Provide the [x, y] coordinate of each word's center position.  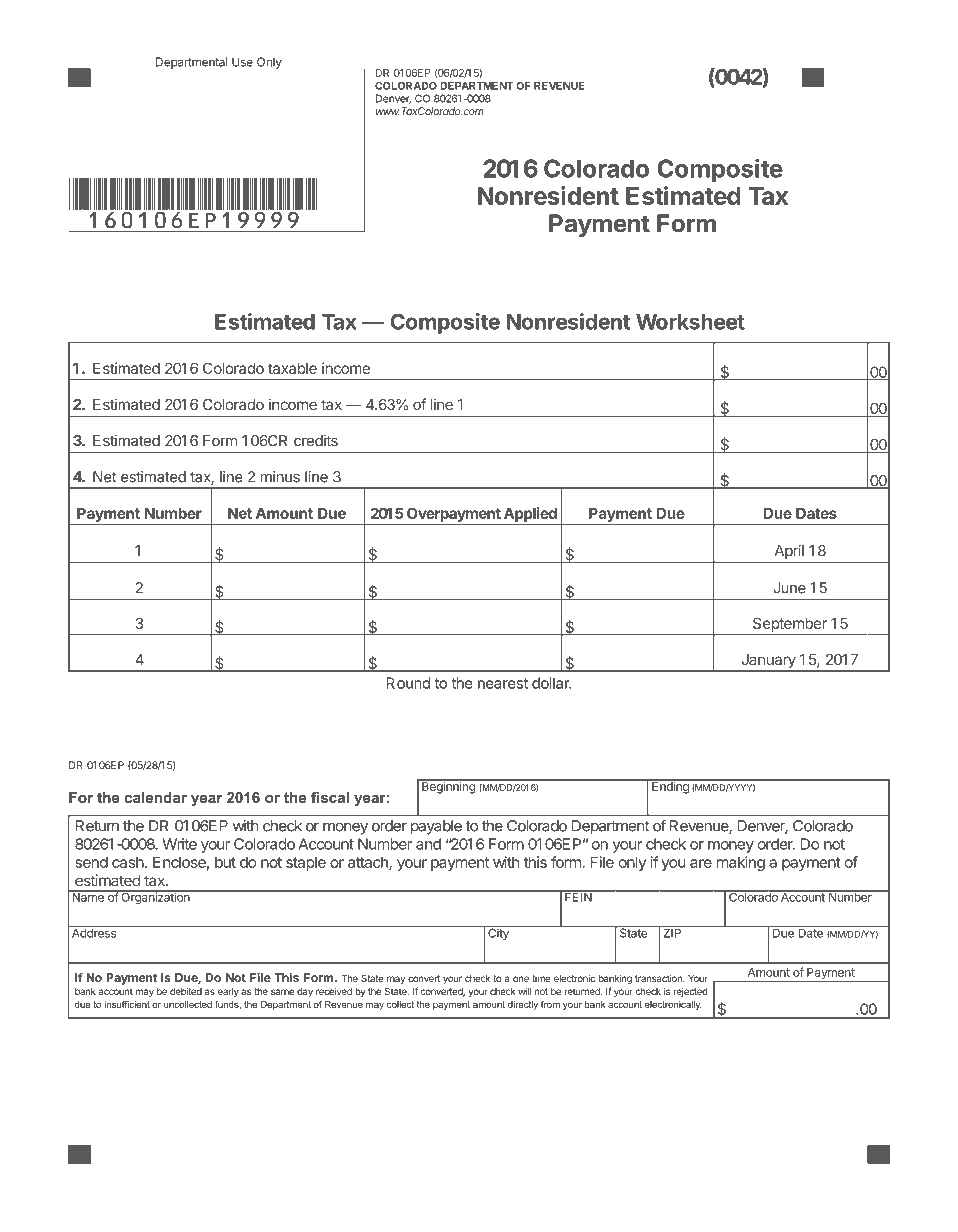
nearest [503, 683]
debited [186, 991]
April [789, 553]
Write [179, 844]
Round [408, 683]
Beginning [448, 787]
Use [242, 62]
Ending [670, 787]
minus [280, 477]
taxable [292, 368]
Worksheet [690, 322]
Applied [530, 514]
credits [316, 441]
